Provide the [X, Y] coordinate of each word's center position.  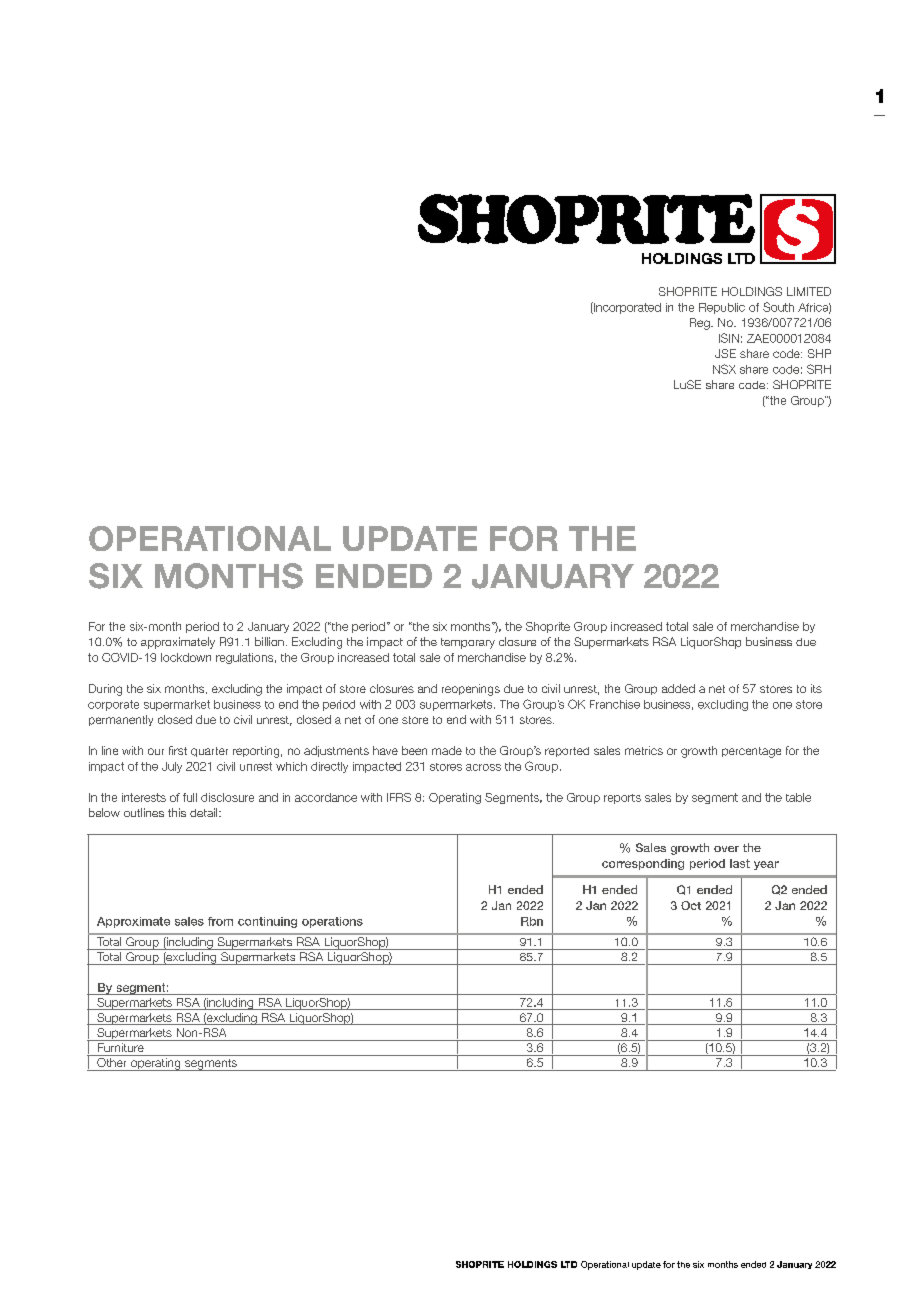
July [172, 767]
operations [332, 922]
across [483, 767]
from [220, 921]
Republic [722, 308]
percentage [751, 752]
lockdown [186, 657]
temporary [468, 643]
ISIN [729, 338]
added [678, 688]
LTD [569, 1264]
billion [269, 641]
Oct [691, 905]
